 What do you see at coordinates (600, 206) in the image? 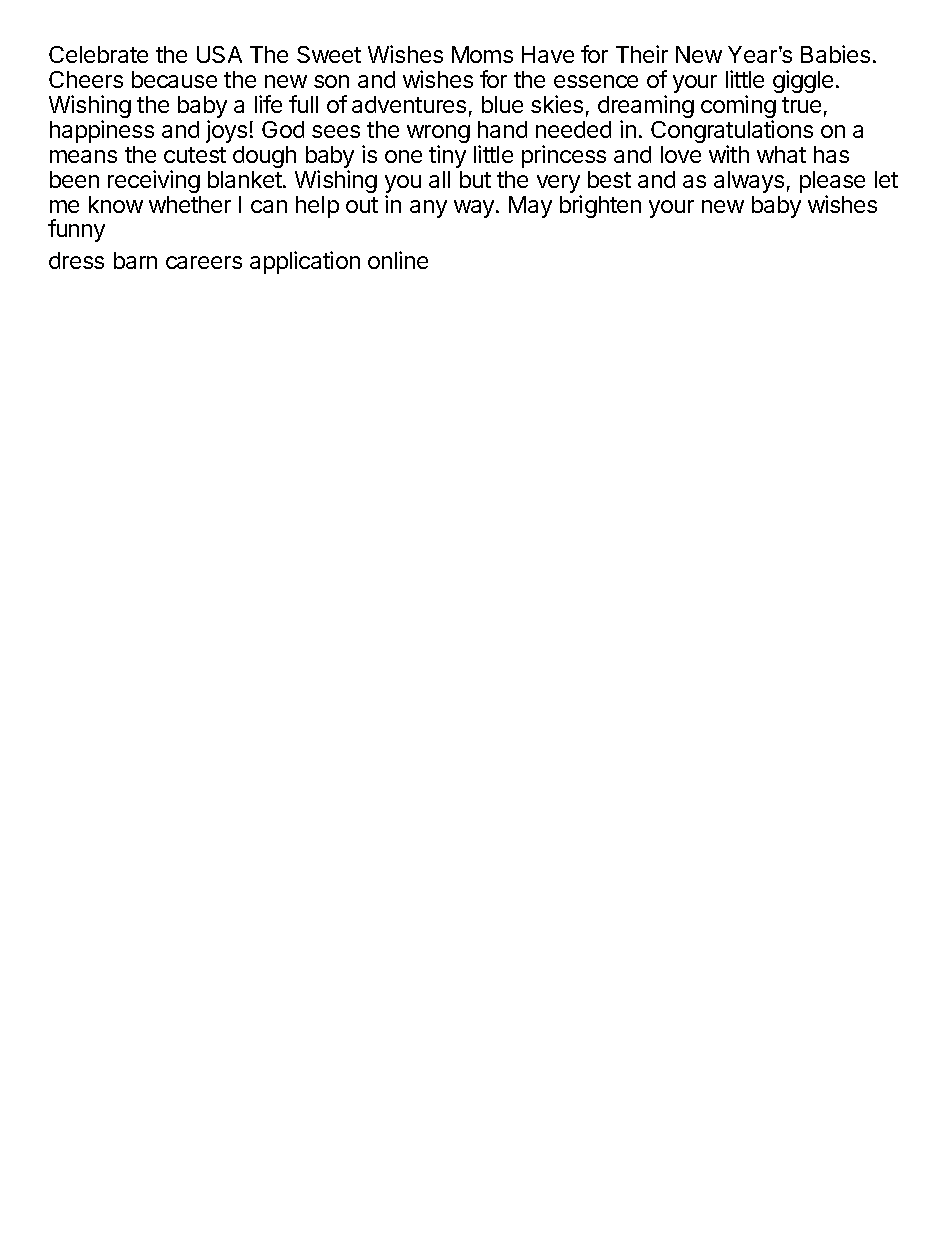
I see `brighten` at bounding box center [600, 206].
